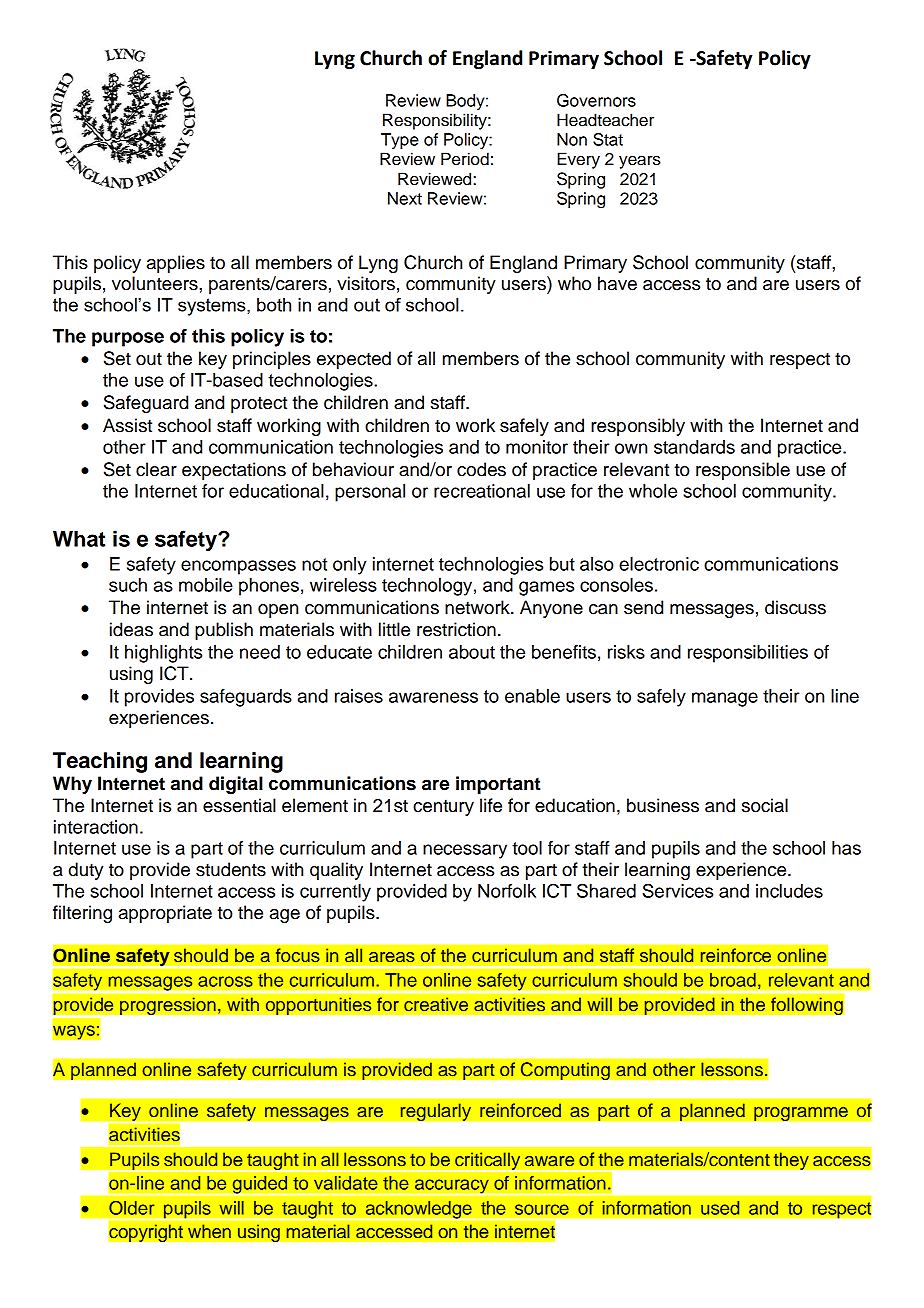 The width and height of the screenshot is (924, 1308). What do you see at coordinates (452, 1187) in the screenshot?
I see `accuracy` at bounding box center [452, 1187].
